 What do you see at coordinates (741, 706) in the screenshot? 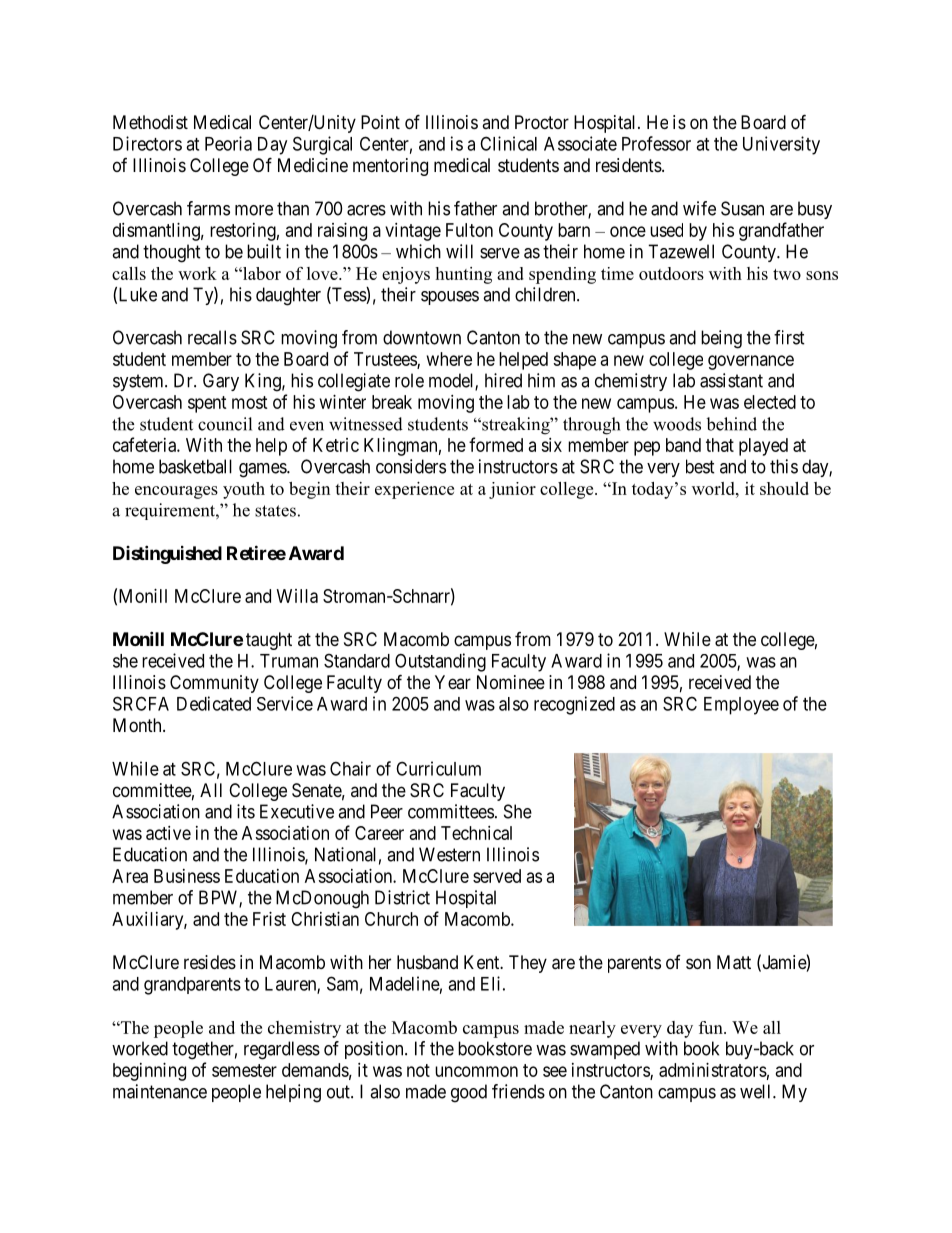
I see `Employee` at bounding box center [741, 706].
